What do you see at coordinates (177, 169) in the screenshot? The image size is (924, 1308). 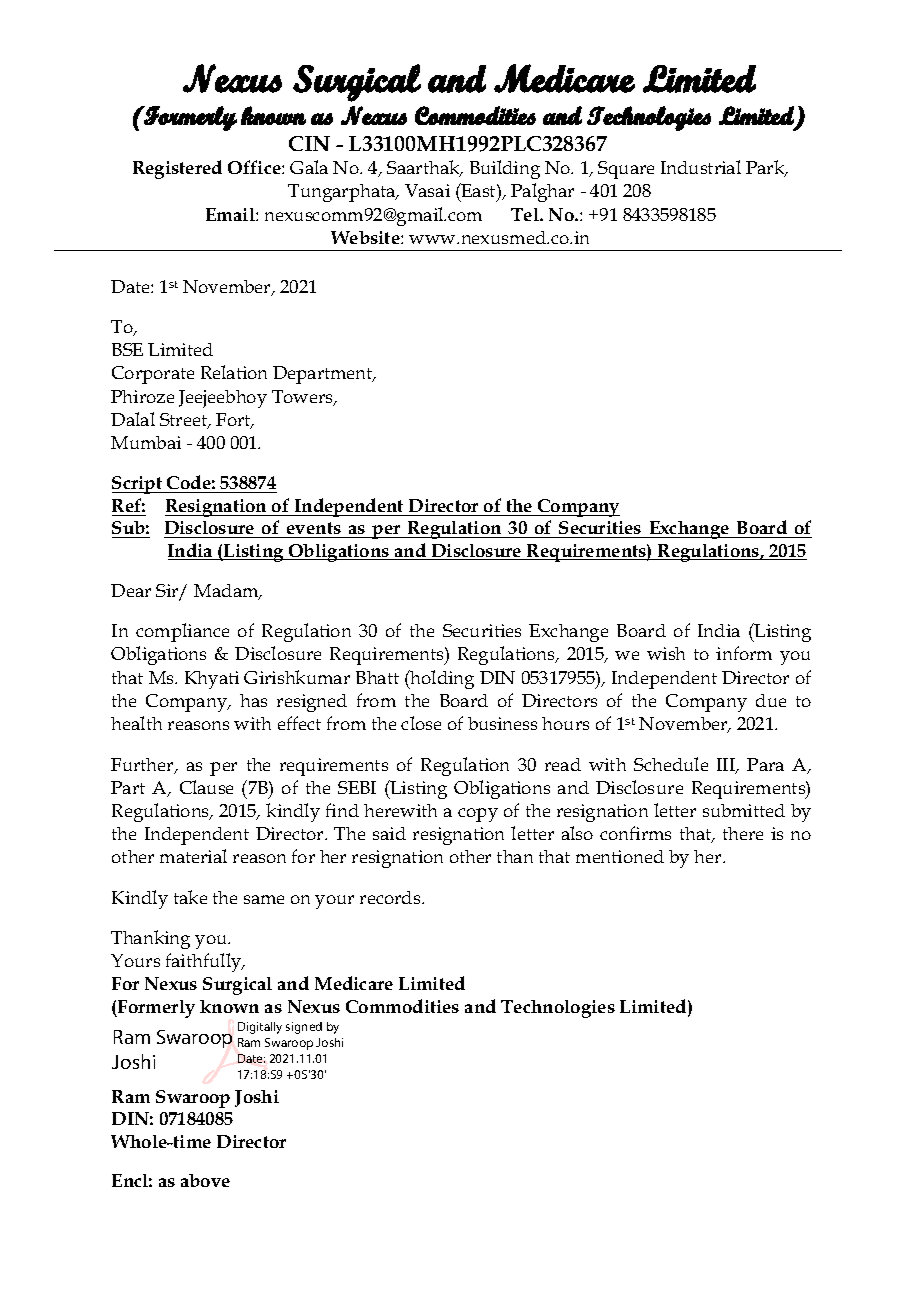 I see `Registered` at bounding box center [177, 169].
